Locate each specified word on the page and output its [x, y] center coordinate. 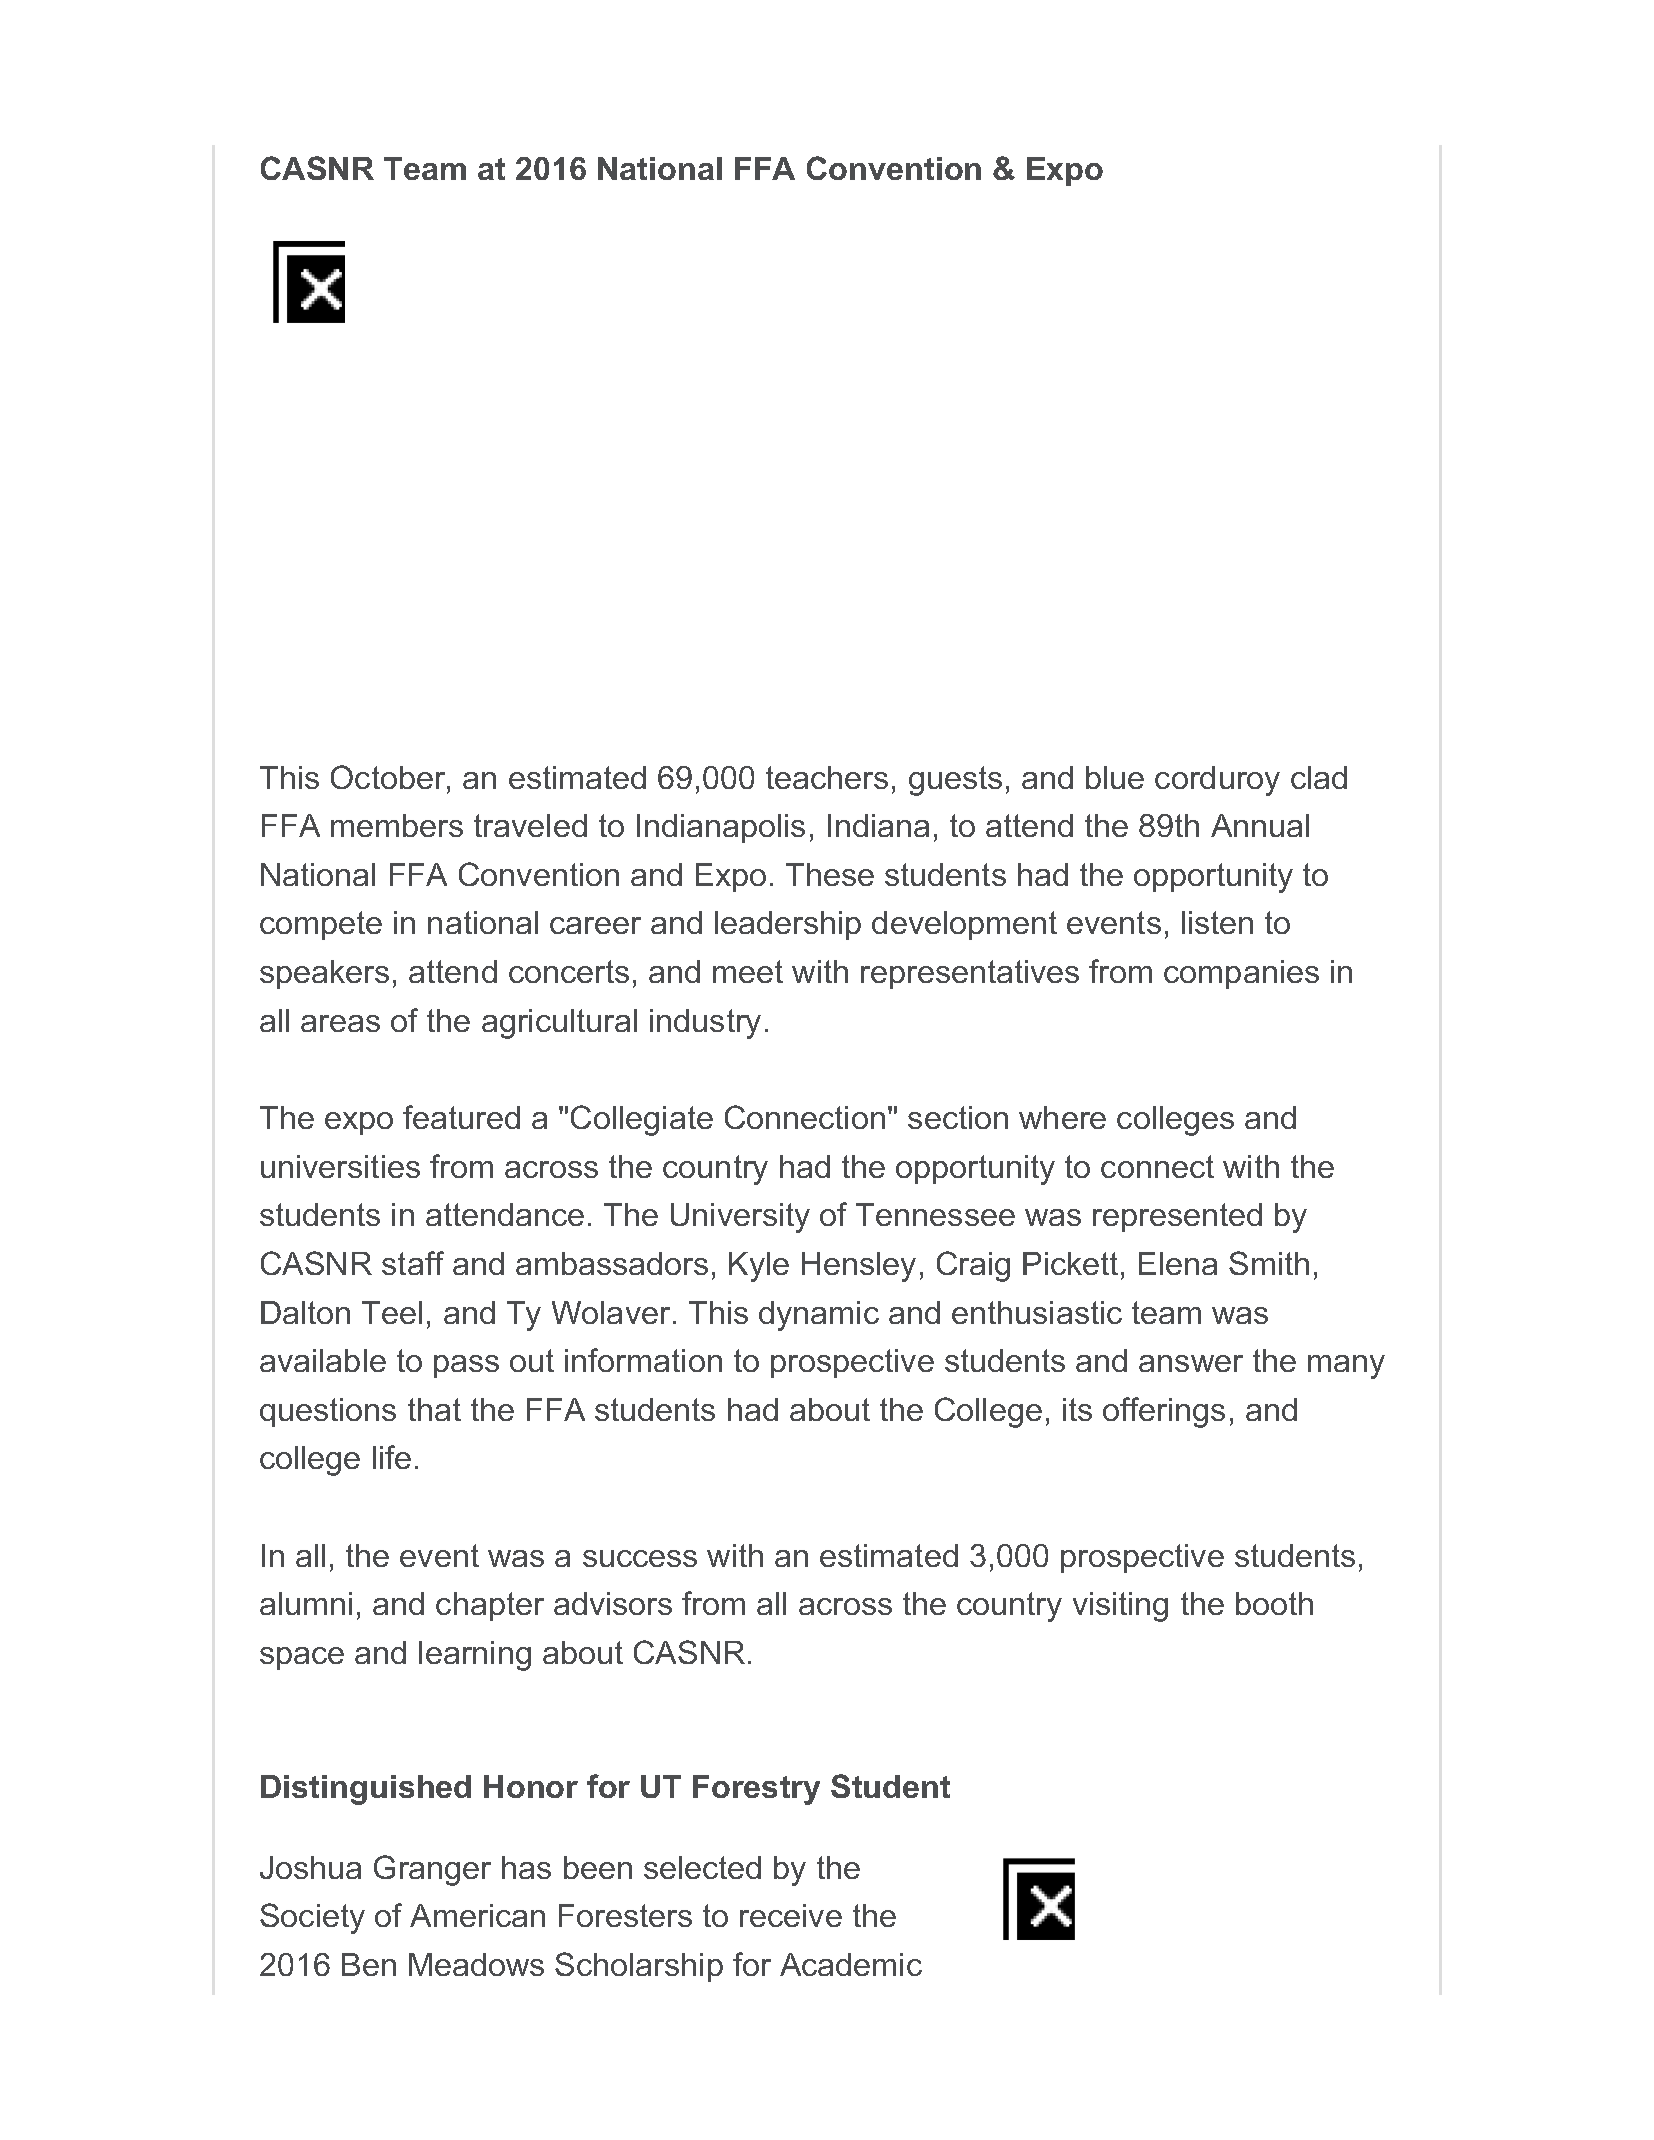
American [477, 1915]
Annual [1260, 825]
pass [466, 1366]
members [397, 825]
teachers [827, 777]
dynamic [819, 1316]
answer [1191, 1363]
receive [791, 1915]
